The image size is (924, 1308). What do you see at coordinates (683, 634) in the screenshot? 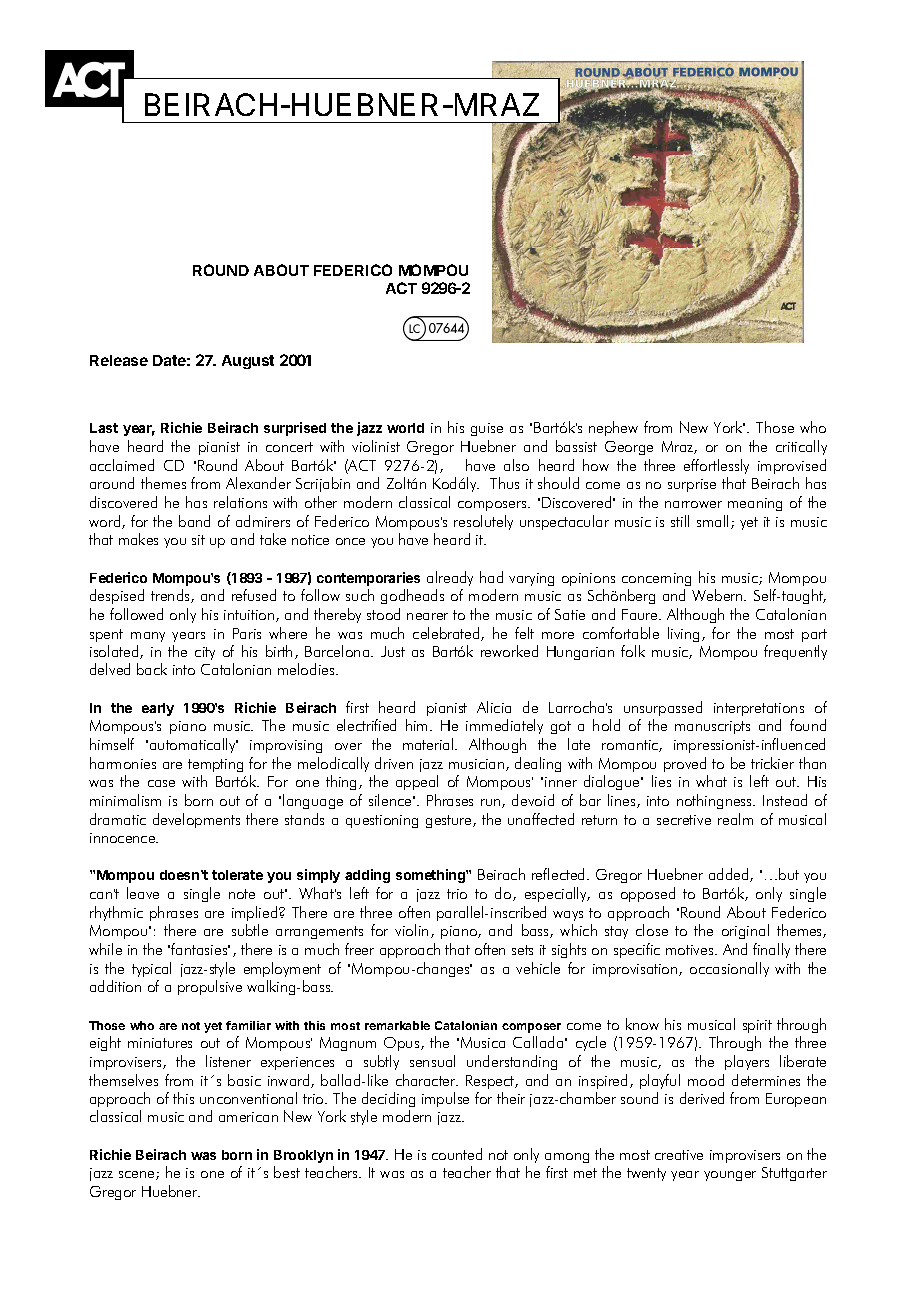
I see `living` at bounding box center [683, 634].
